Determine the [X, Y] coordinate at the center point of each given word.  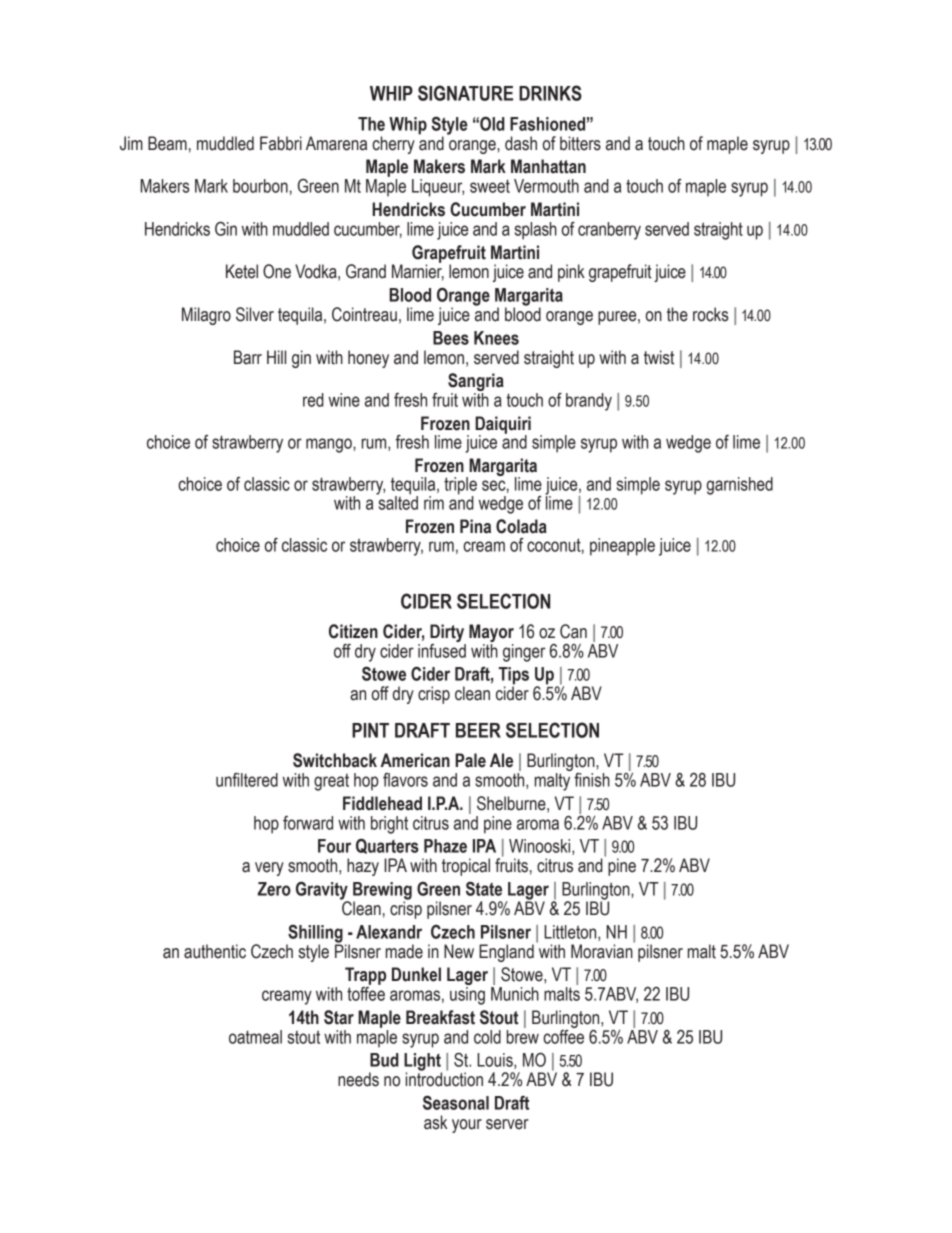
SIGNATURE [465, 93]
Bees [451, 338]
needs [358, 1079]
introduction [444, 1078]
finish [592, 780]
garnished [739, 486]
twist [659, 357]
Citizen [353, 631]
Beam [167, 143]
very [269, 869]
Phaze [445, 846]
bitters [580, 143]
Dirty [447, 633]
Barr [248, 357]
